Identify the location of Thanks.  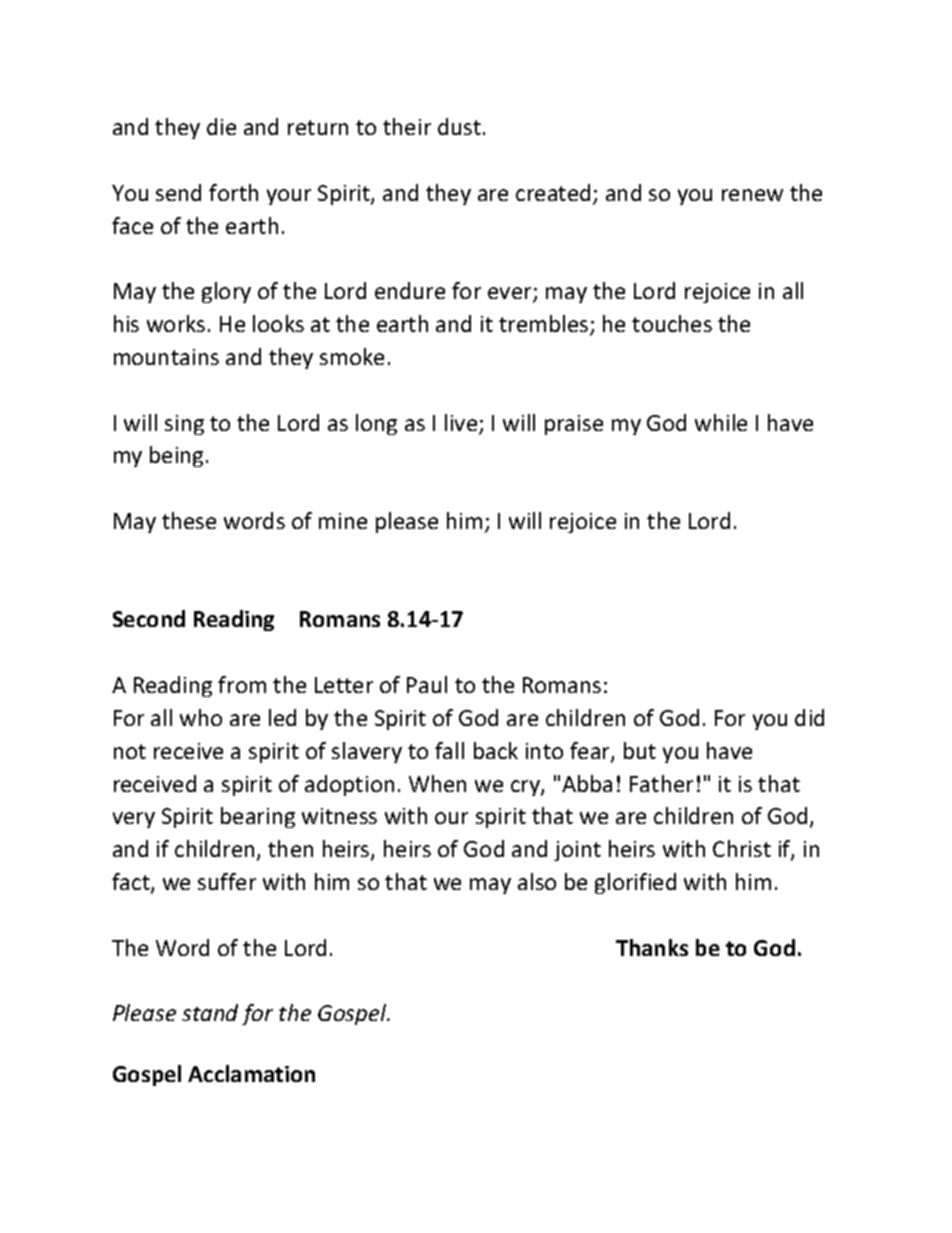
(652, 947).
